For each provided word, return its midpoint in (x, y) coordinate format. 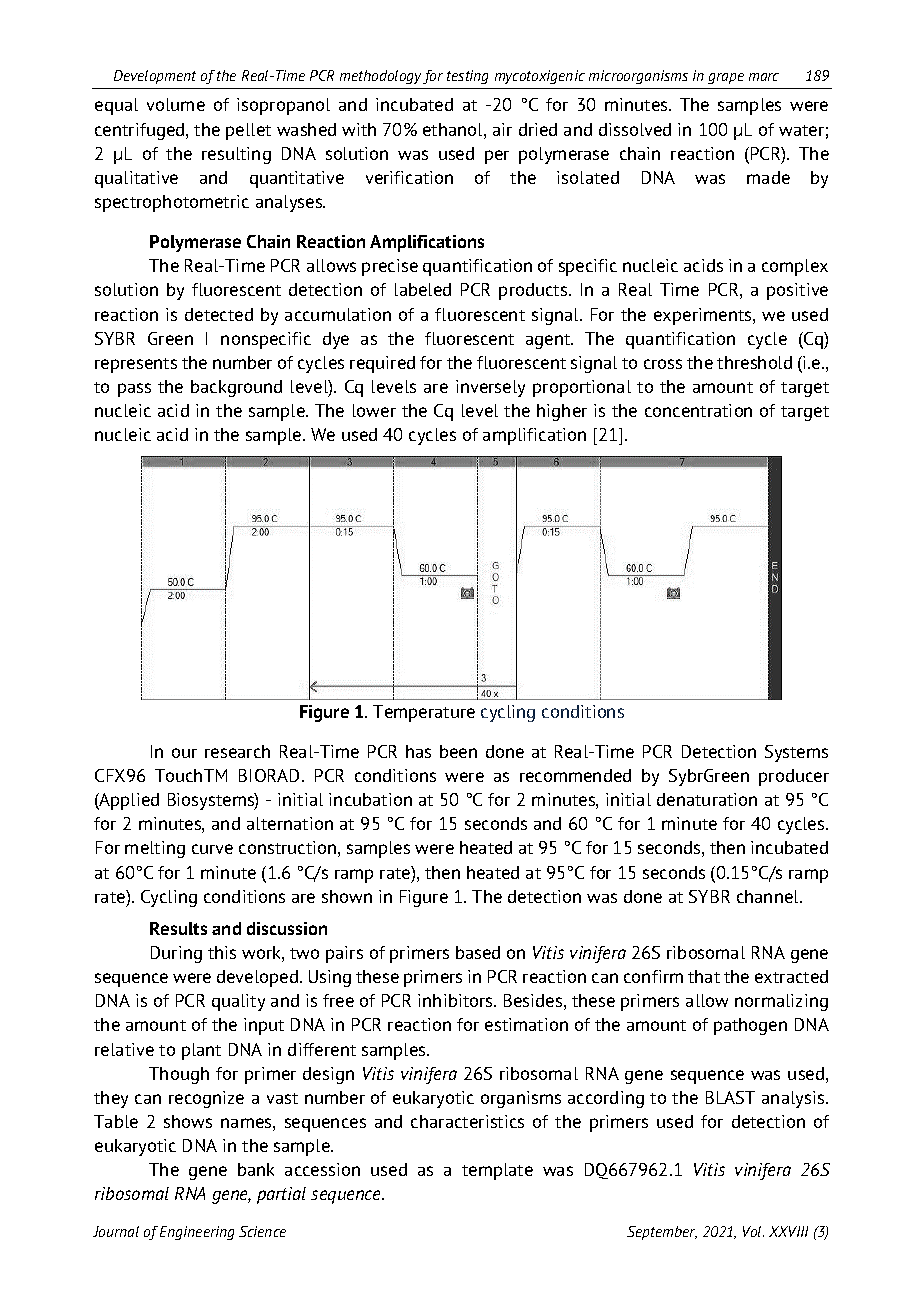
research (237, 751)
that (704, 976)
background (236, 388)
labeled (423, 289)
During (176, 954)
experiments (704, 316)
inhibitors (456, 1000)
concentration (698, 410)
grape (726, 78)
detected (219, 314)
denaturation (707, 799)
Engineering (197, 1233)
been (458, 751)
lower (374, 410)
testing (467, 77)
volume (176, 104)
